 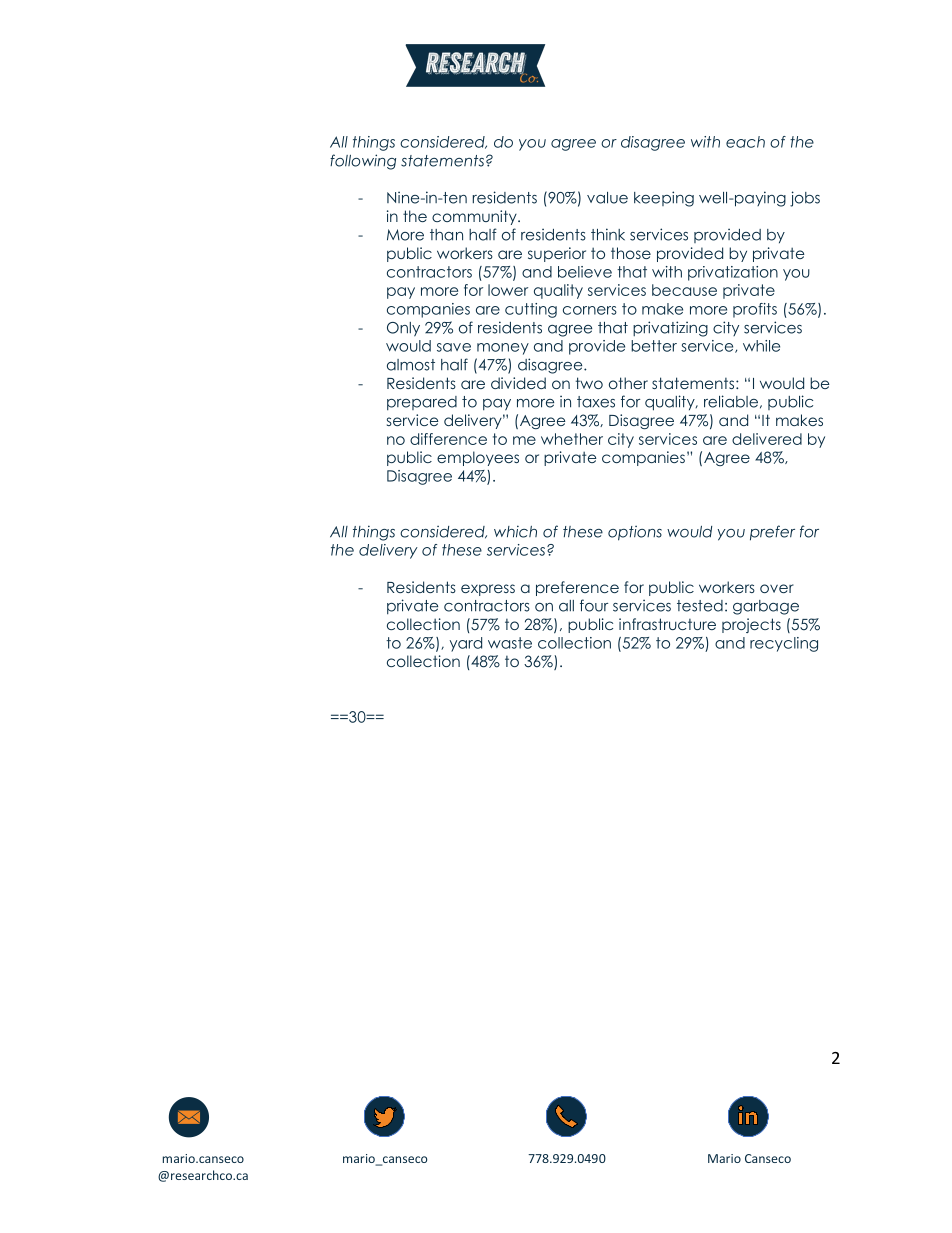 I want to click on than, so click(x=446, y=235).
